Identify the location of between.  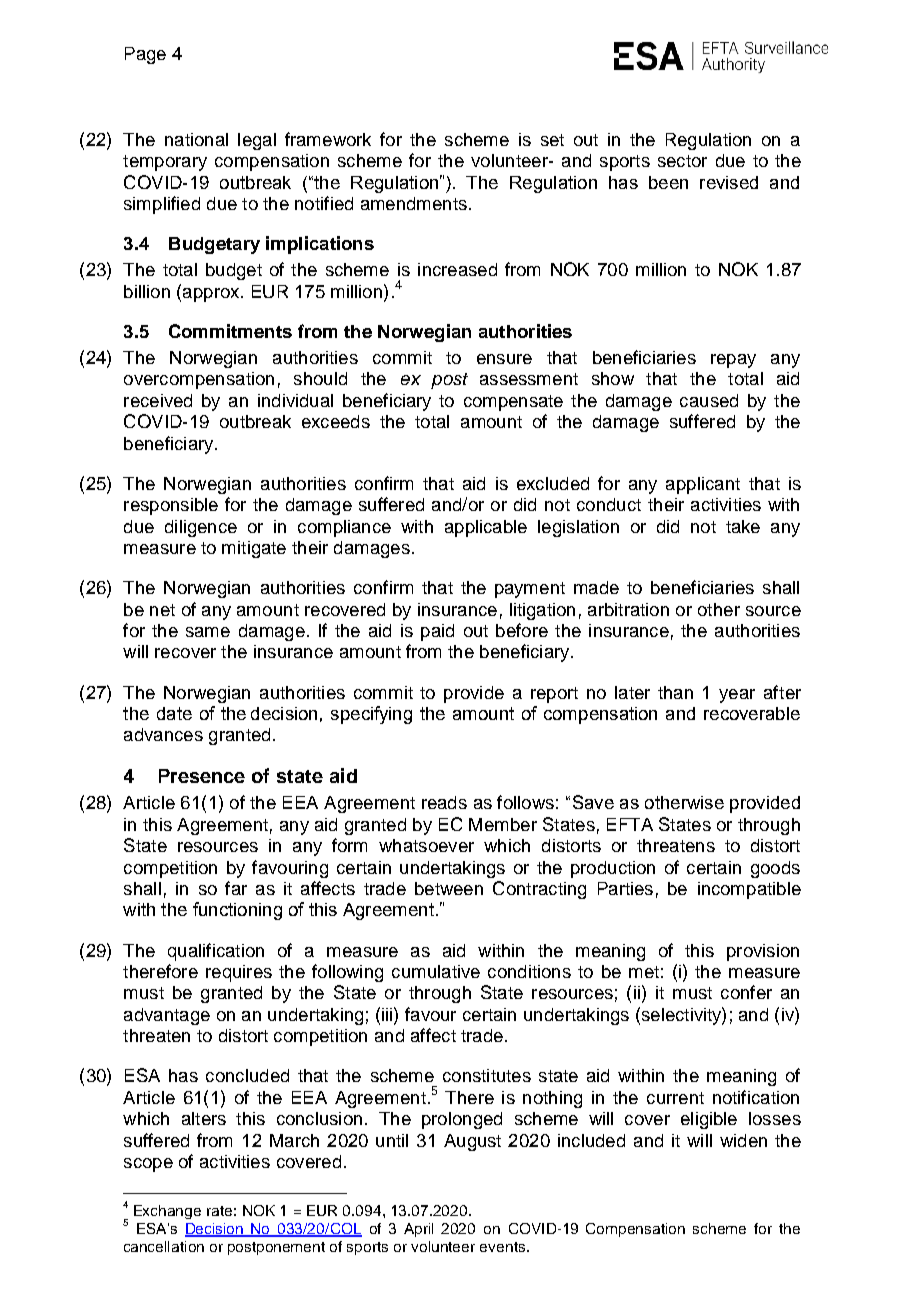
(449, 888).
